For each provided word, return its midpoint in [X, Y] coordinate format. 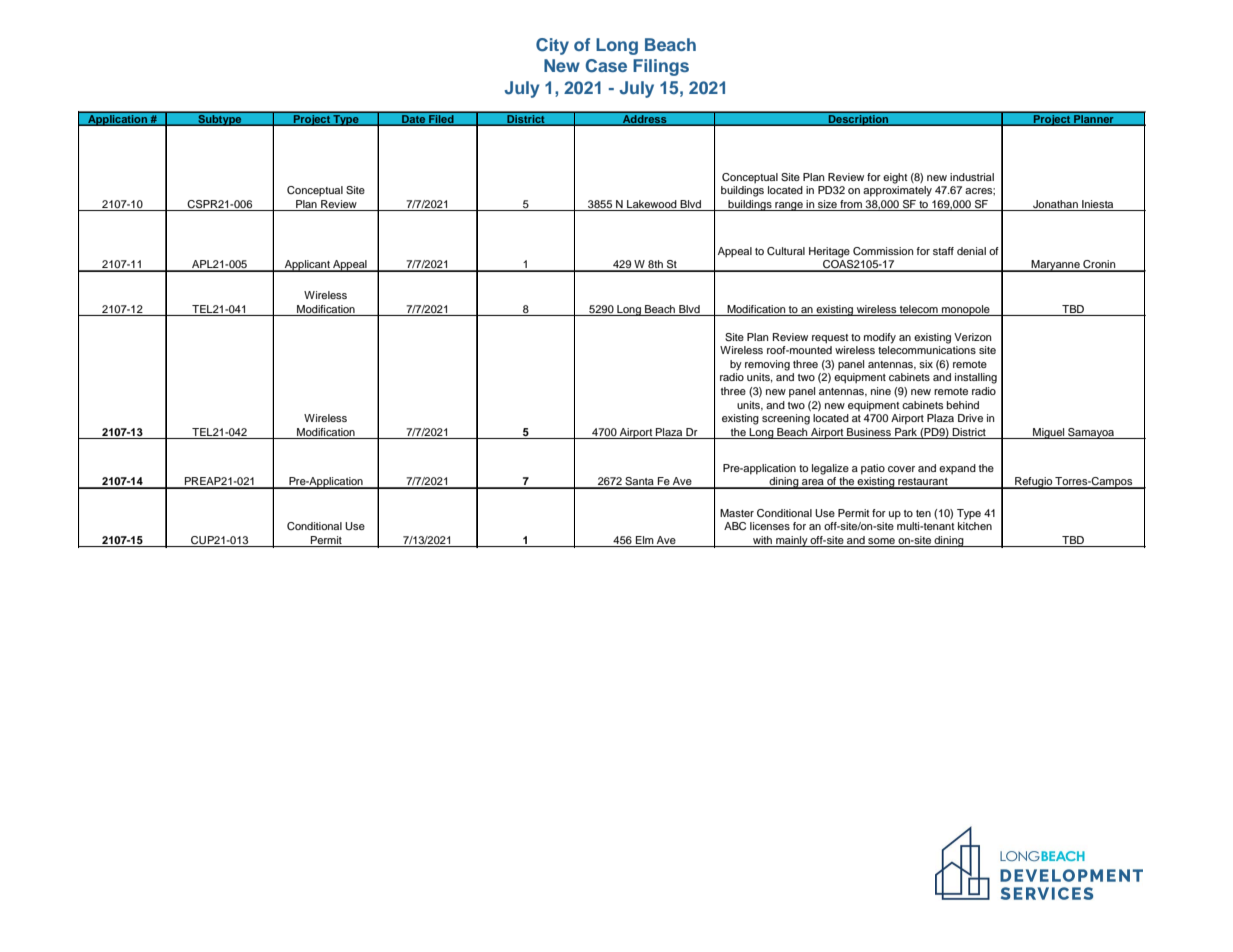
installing [976, 378]
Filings [661, 67]
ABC [735, 526]
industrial [972, 177]
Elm [645, 541]
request [830, 339]
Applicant [307, 266]
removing [767, 365]
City [552, 46]
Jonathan [1055, 205]
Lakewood [652, 205]
